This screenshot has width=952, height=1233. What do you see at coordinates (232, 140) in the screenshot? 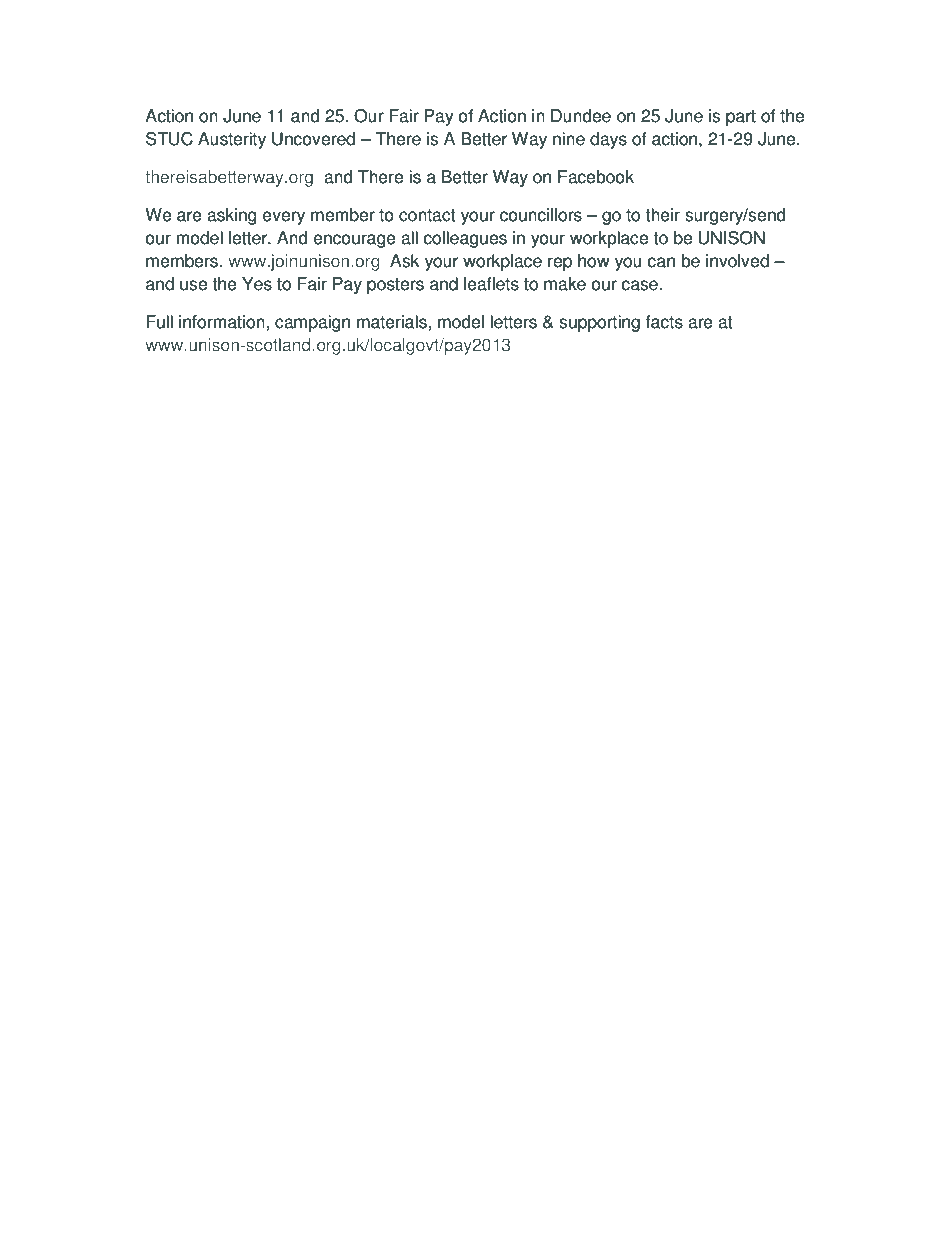
I see `Austerity` at bounding box center [232, 140].
